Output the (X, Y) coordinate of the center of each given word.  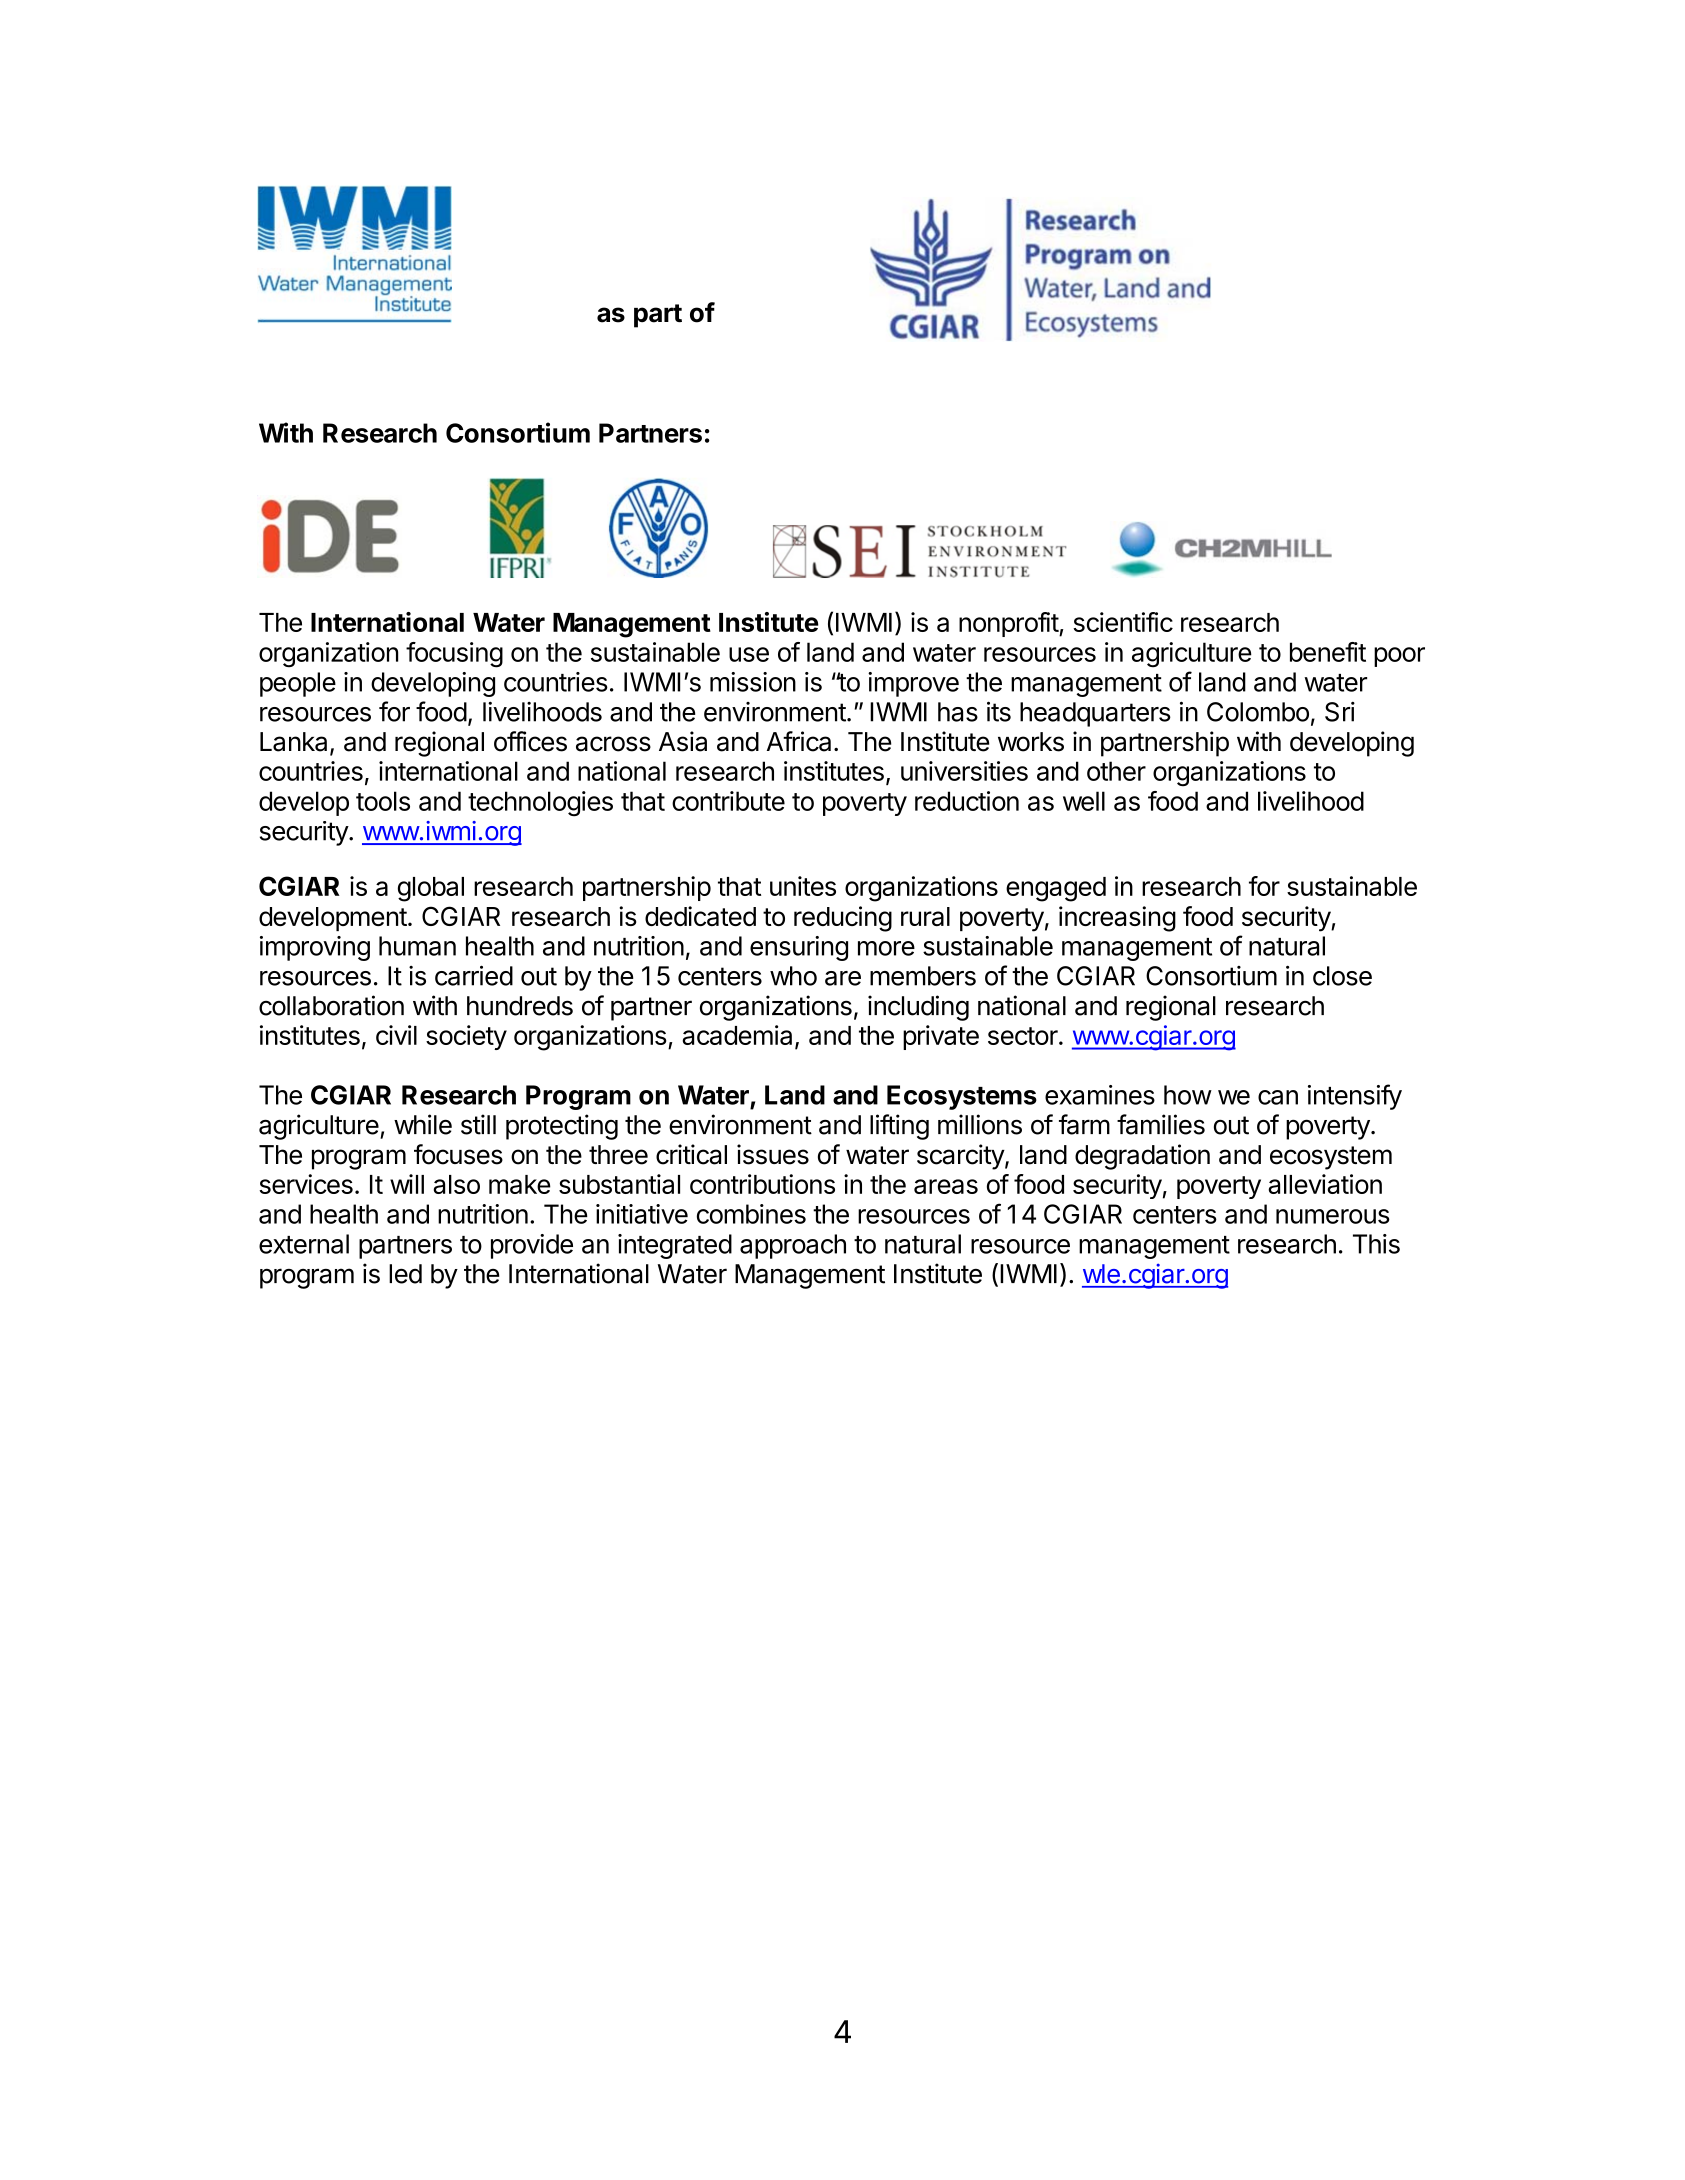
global (431, 889)
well (1084, 801)
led (405, 1274)
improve (913, 684)
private (941, 1037)
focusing (454, 655)
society (466, 1037)
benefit (1328, 652)
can (1278, 1097)
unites (803, 886)
